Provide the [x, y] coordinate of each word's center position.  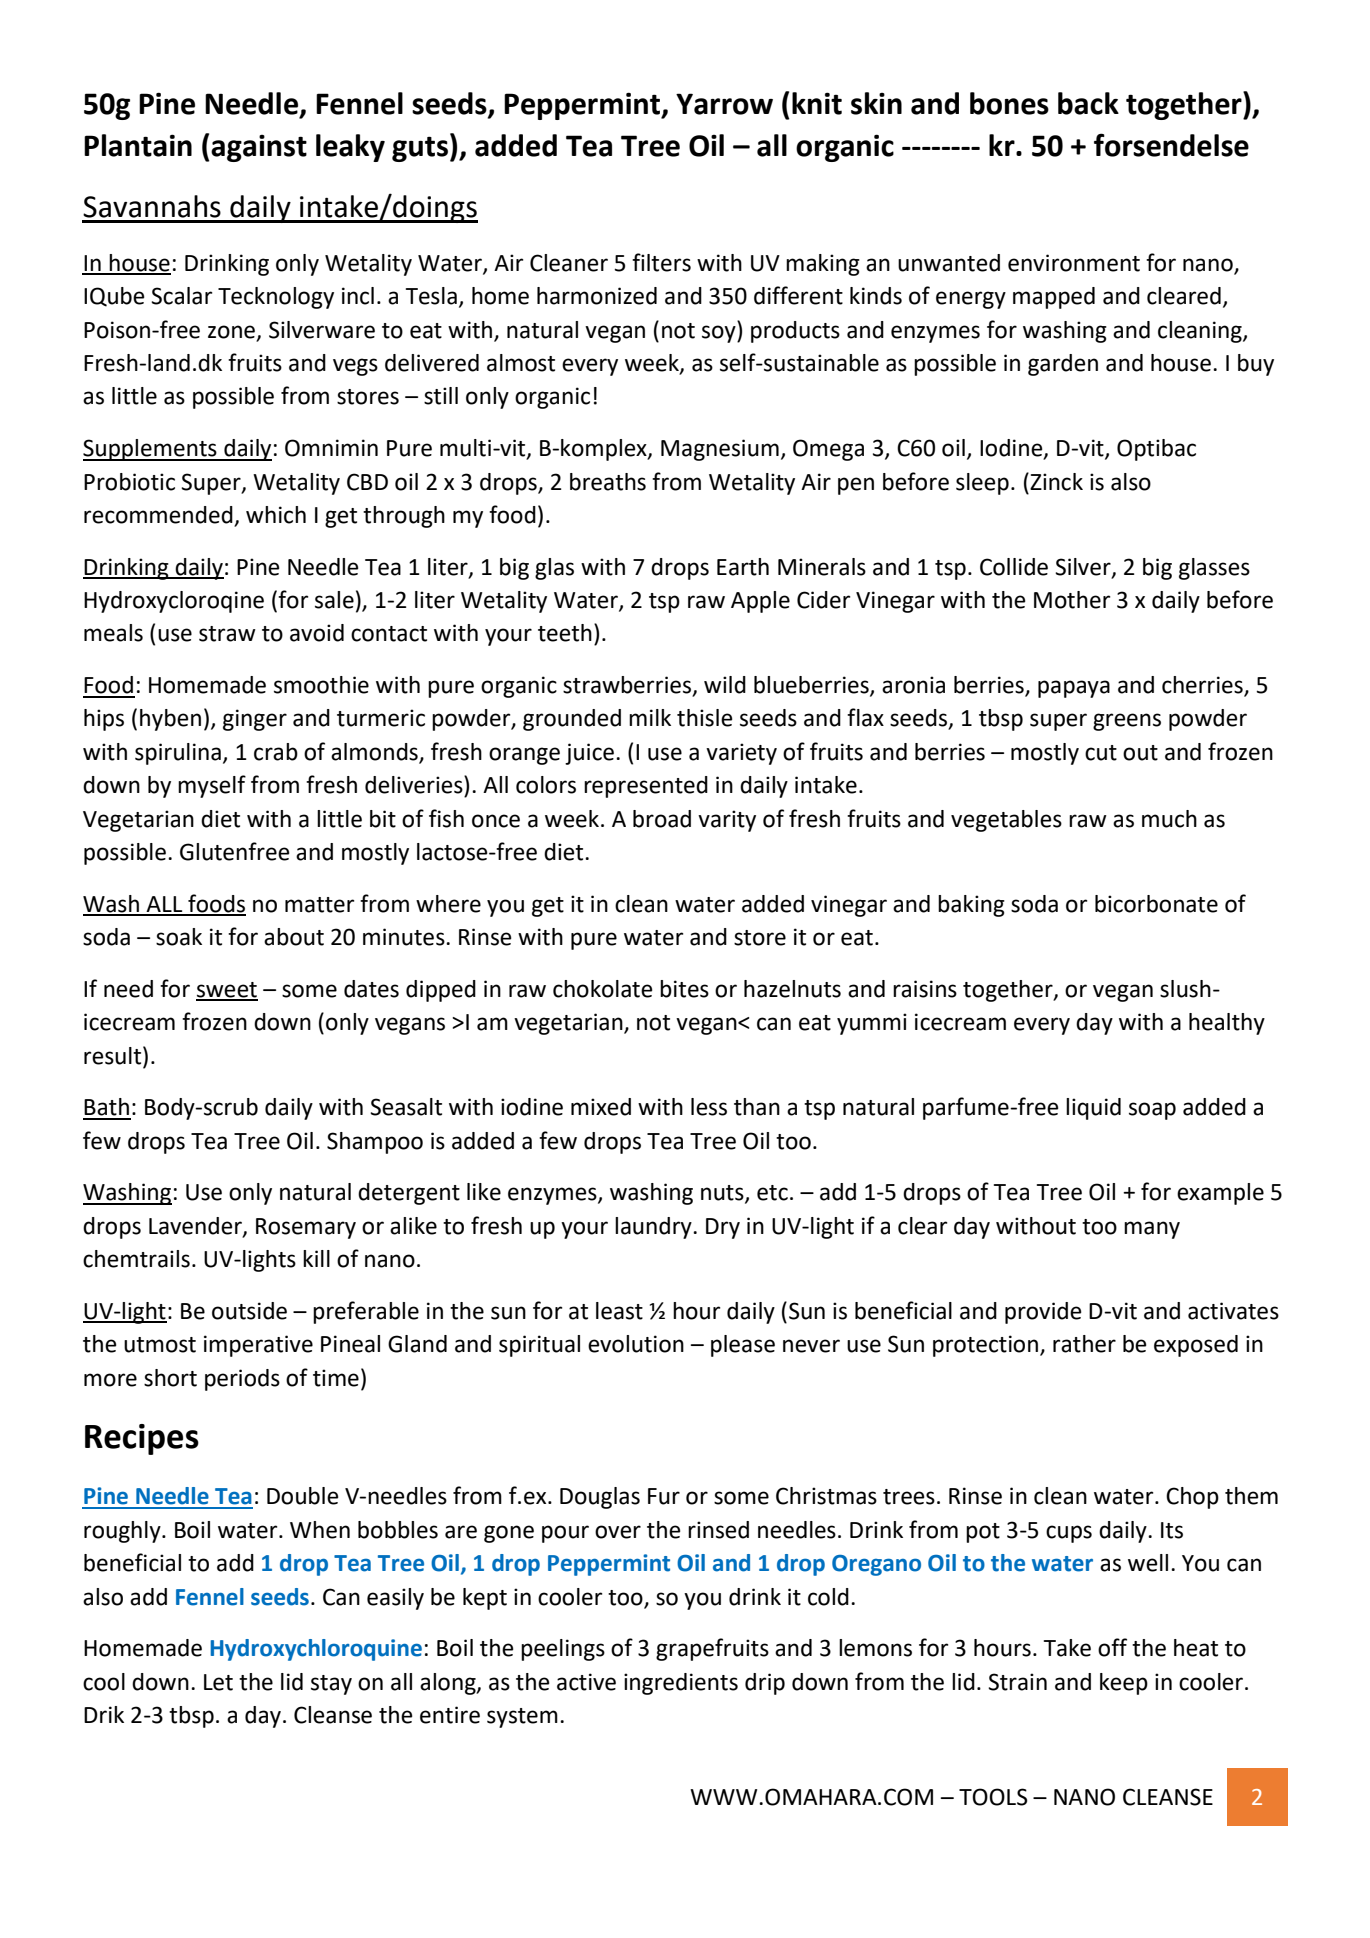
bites [684, 989]
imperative [258, 1346]
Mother [1072, 600]
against [259, 148]
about [294, 937]
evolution [636, 1344]
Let [218, 1682]
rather [1084, 1344]
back [1088, 103]
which [276, 515]
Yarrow [724, 104]
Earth [743, 567]
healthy [1227, 1024]
